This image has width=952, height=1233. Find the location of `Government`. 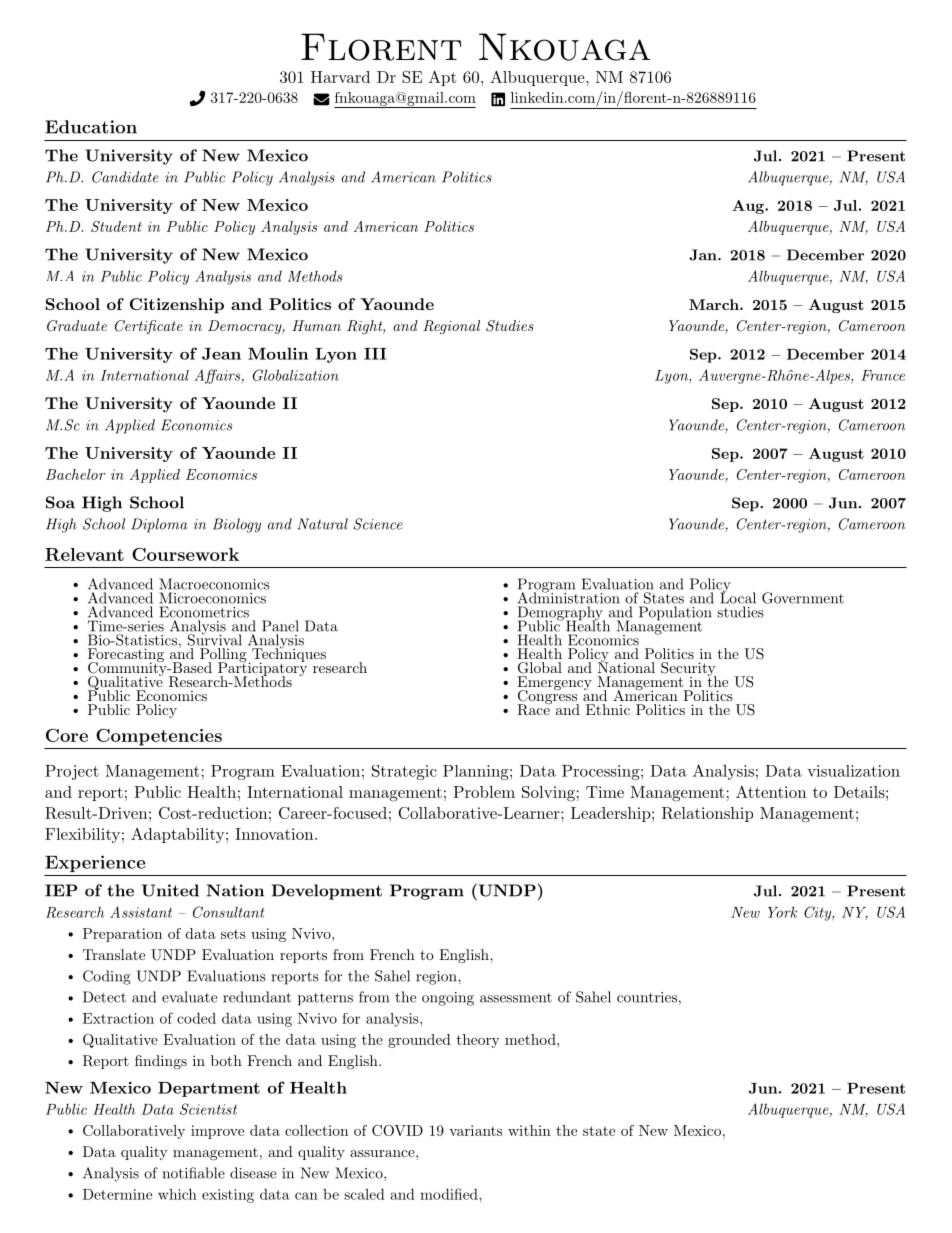

Government is located at coordinates (803, 598).
